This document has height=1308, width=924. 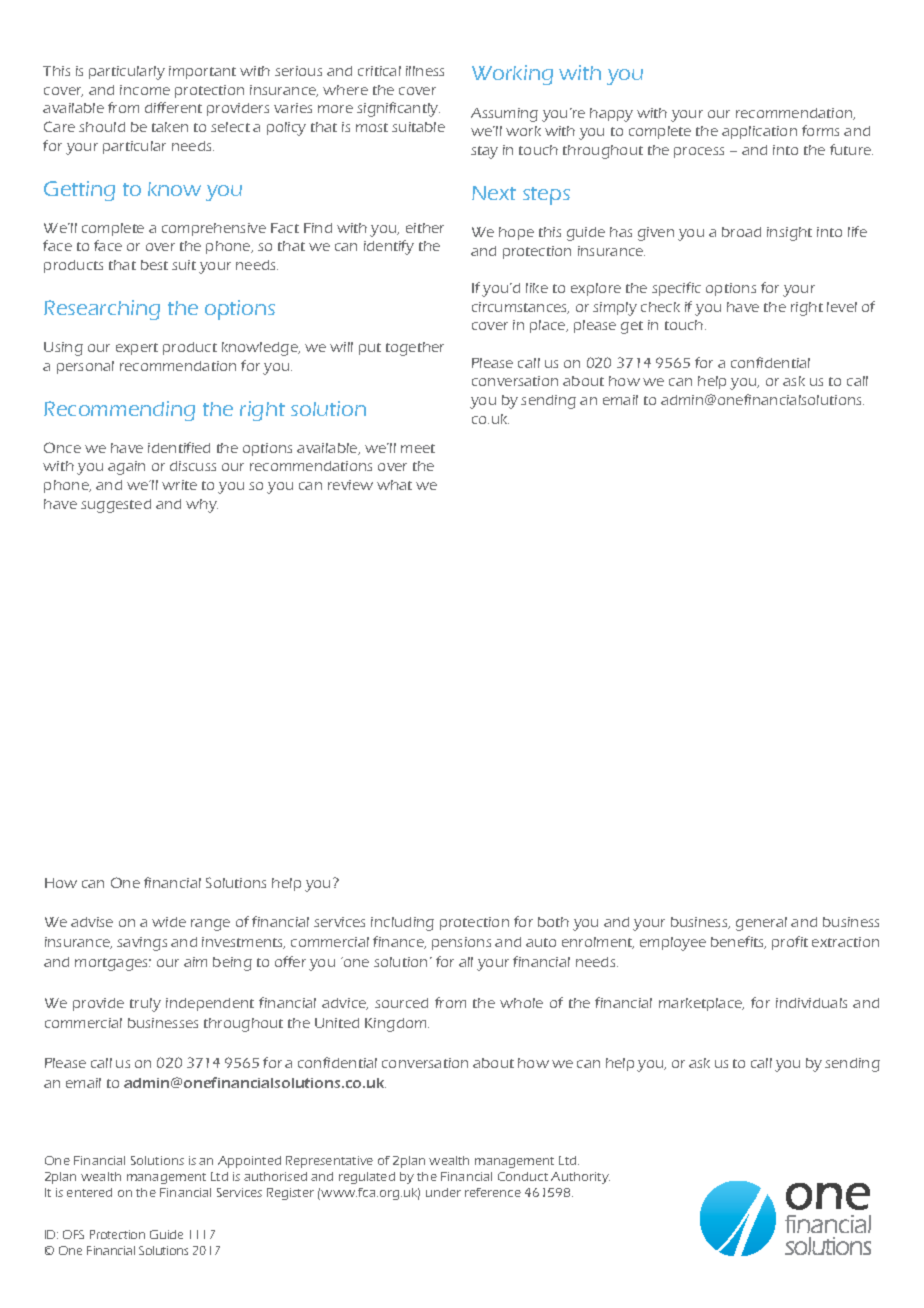 I want to click on together, so click(x=415, y=349).
